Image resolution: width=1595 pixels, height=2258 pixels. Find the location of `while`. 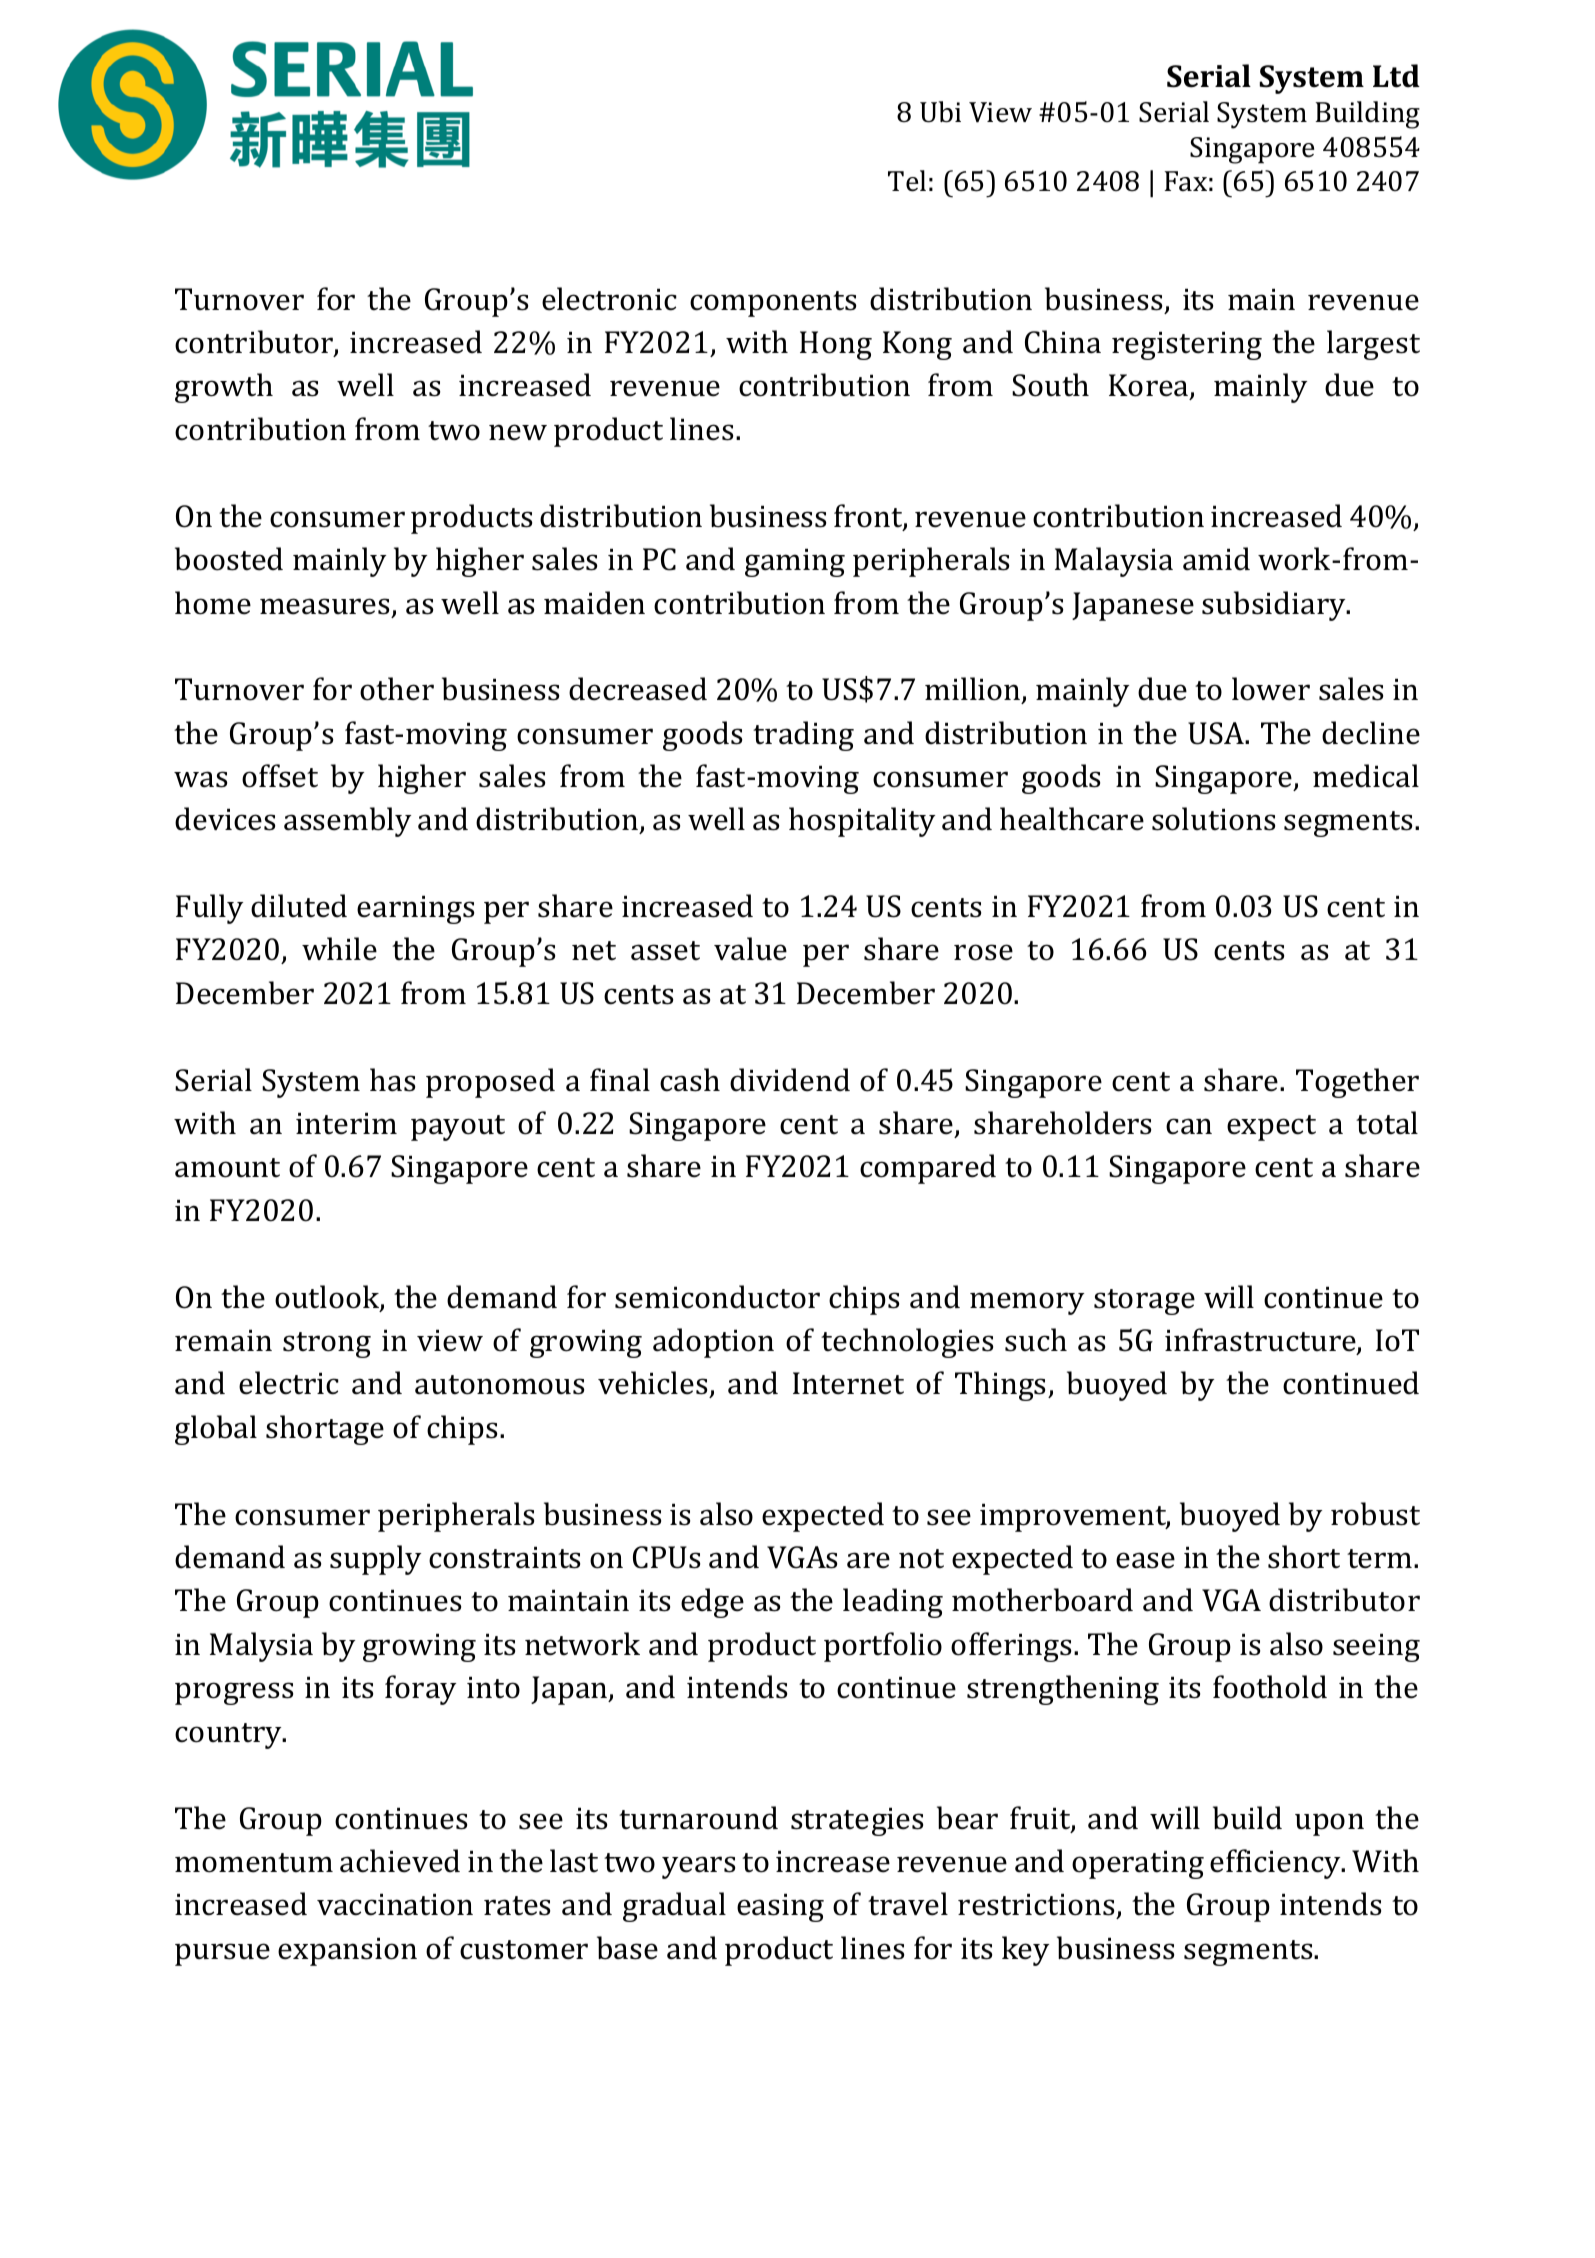

while is located at coordinates (339, 949).
